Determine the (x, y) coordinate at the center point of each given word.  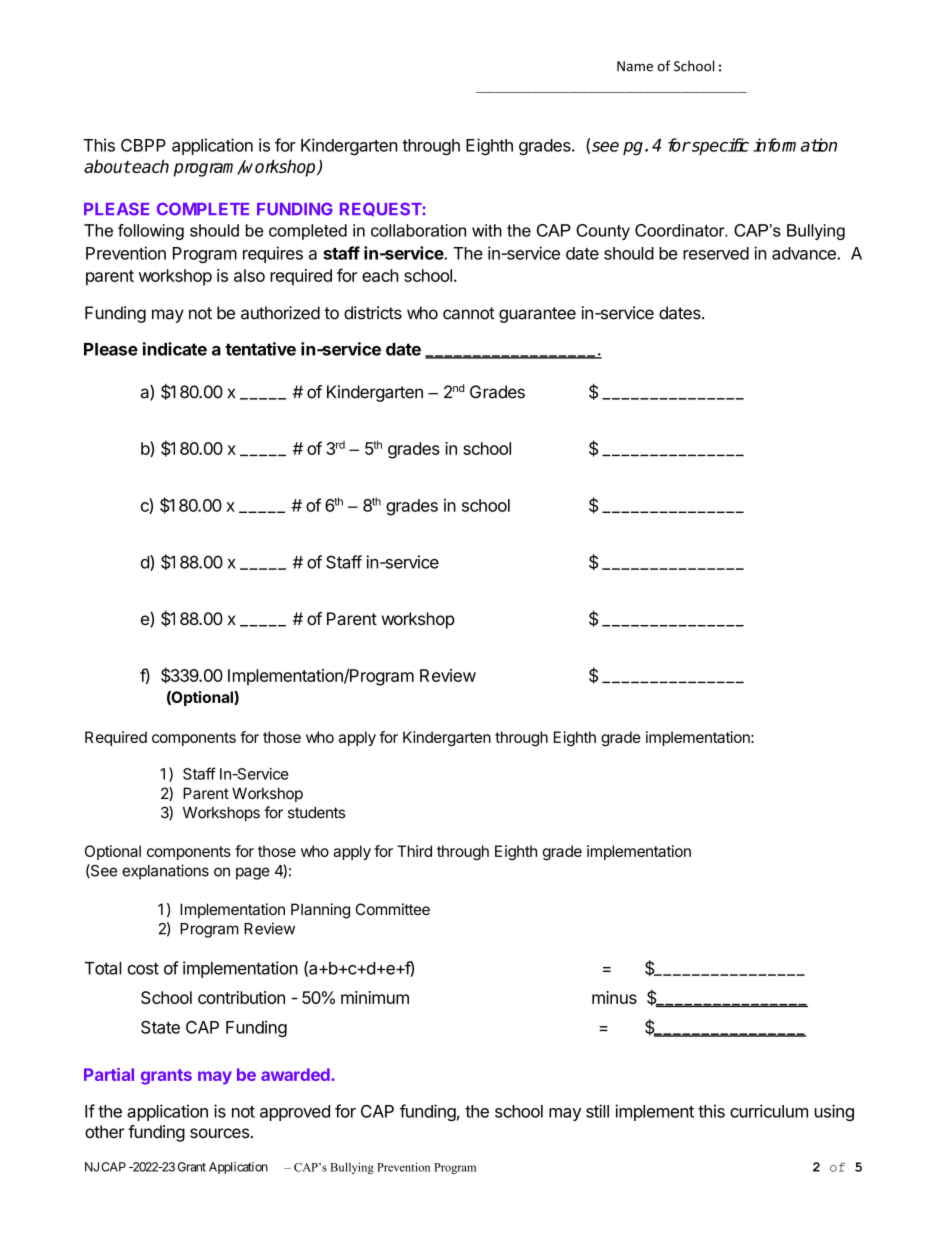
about (107, 166)
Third (414, 851)
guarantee (537, 315)
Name (635, 66)
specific (719, 146)
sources (219, 1133)
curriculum (769, 1111)
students (316, 813)
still (597, 1111)
